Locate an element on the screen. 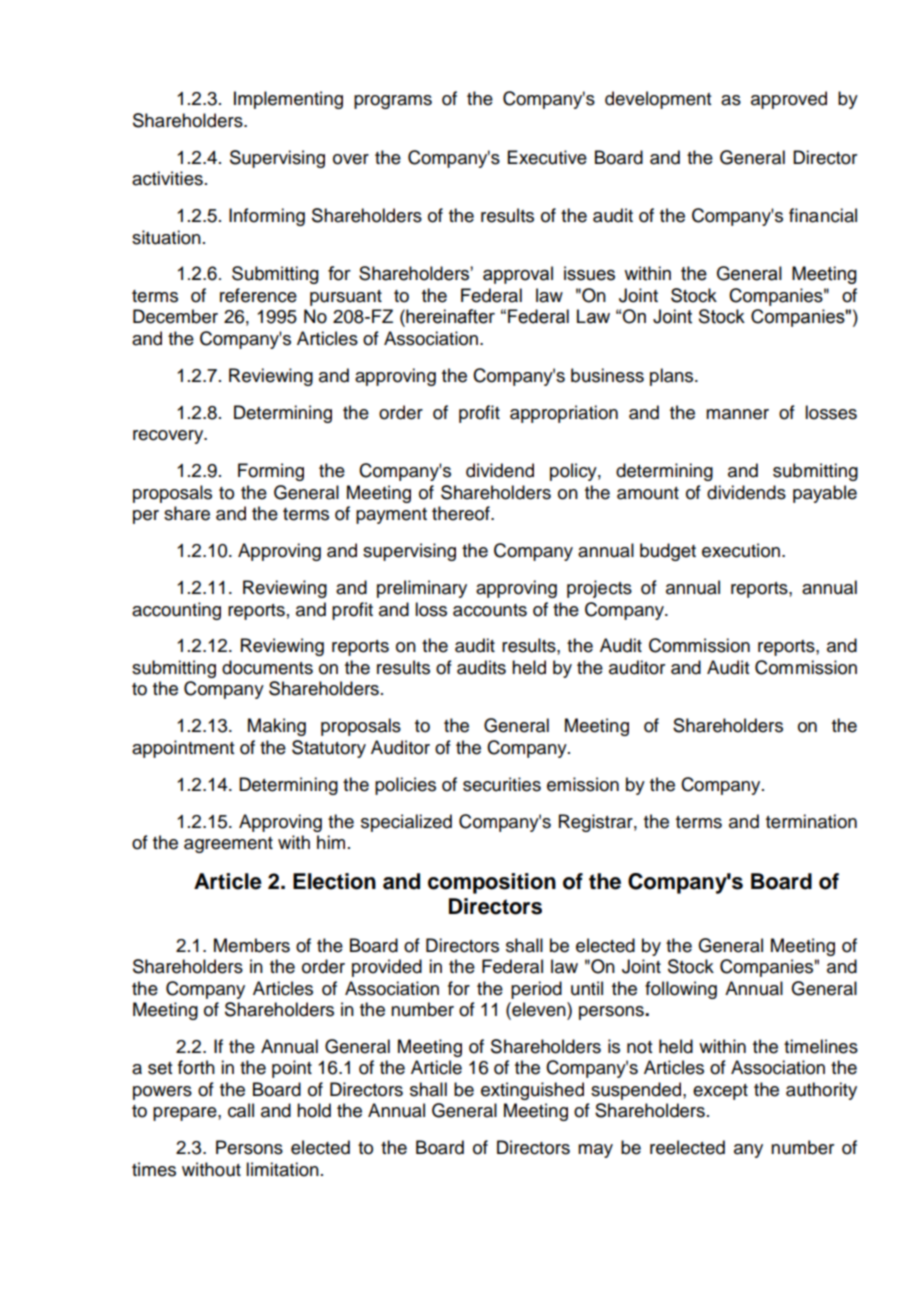  Executive is located at coordinates (547, 157).
